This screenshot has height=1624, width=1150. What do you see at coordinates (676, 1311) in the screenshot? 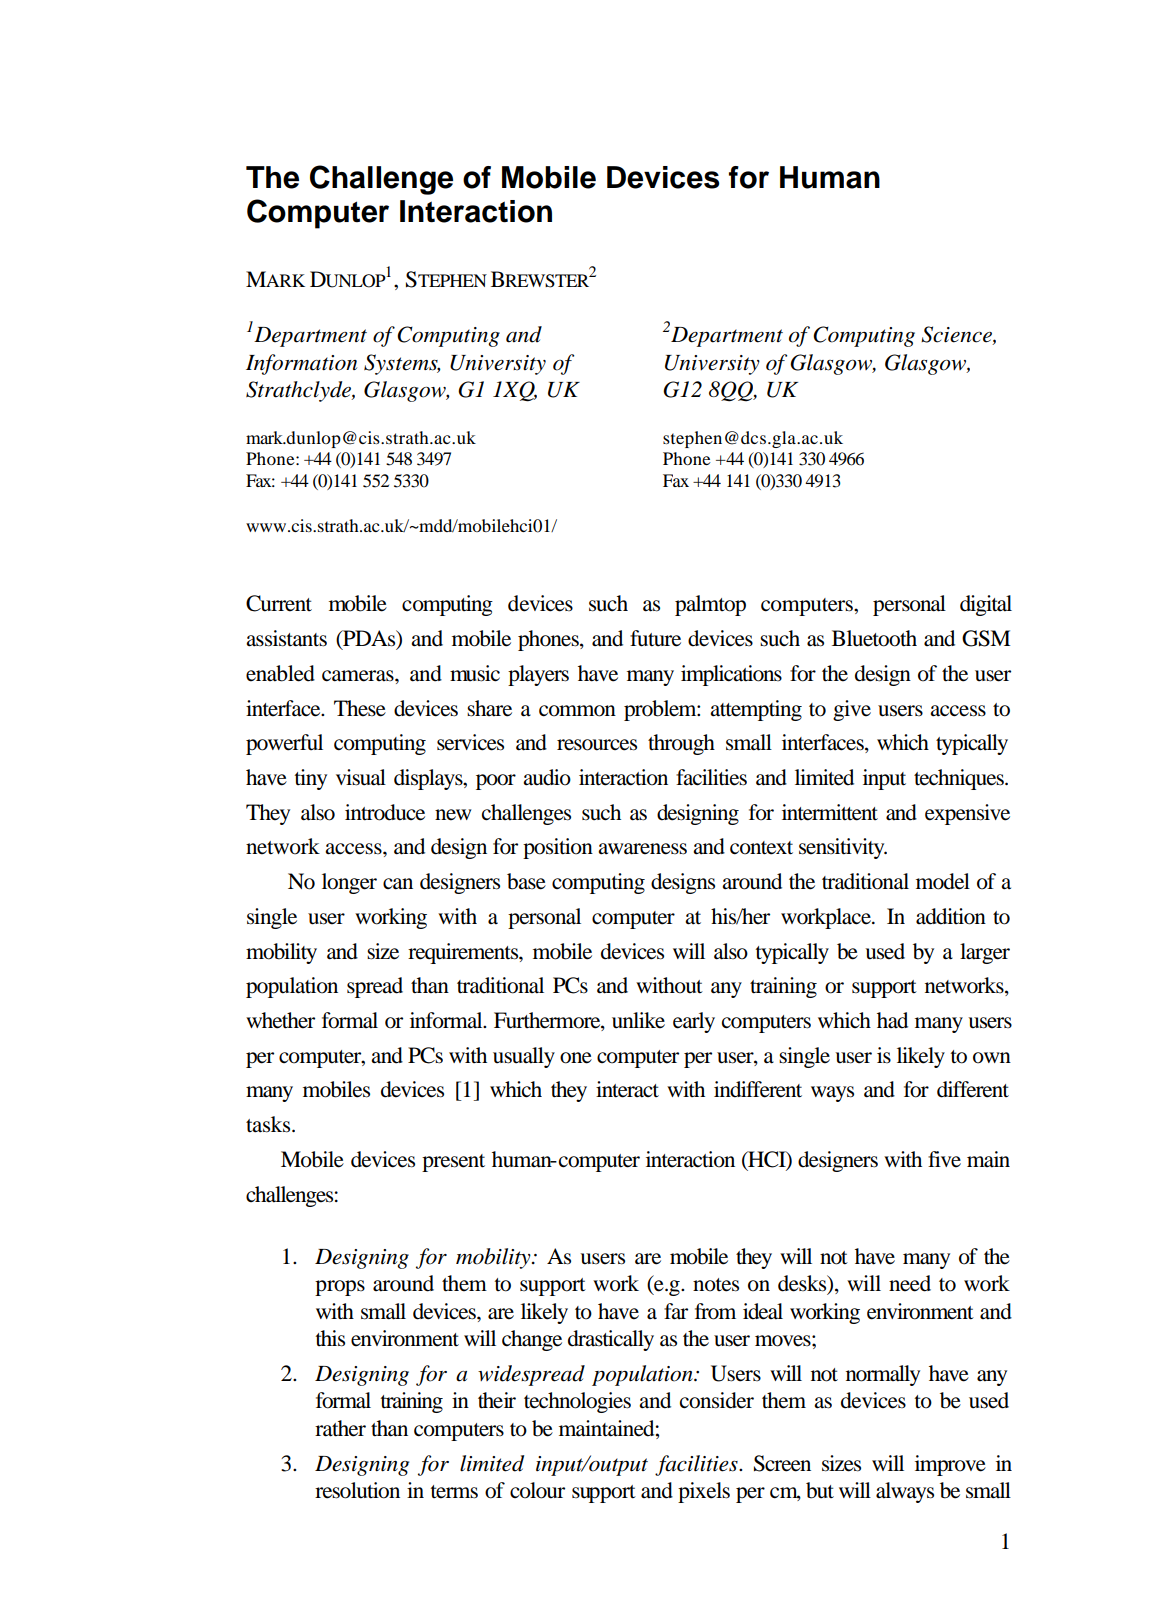
I see `far` at bounding box center [676, 1311].
